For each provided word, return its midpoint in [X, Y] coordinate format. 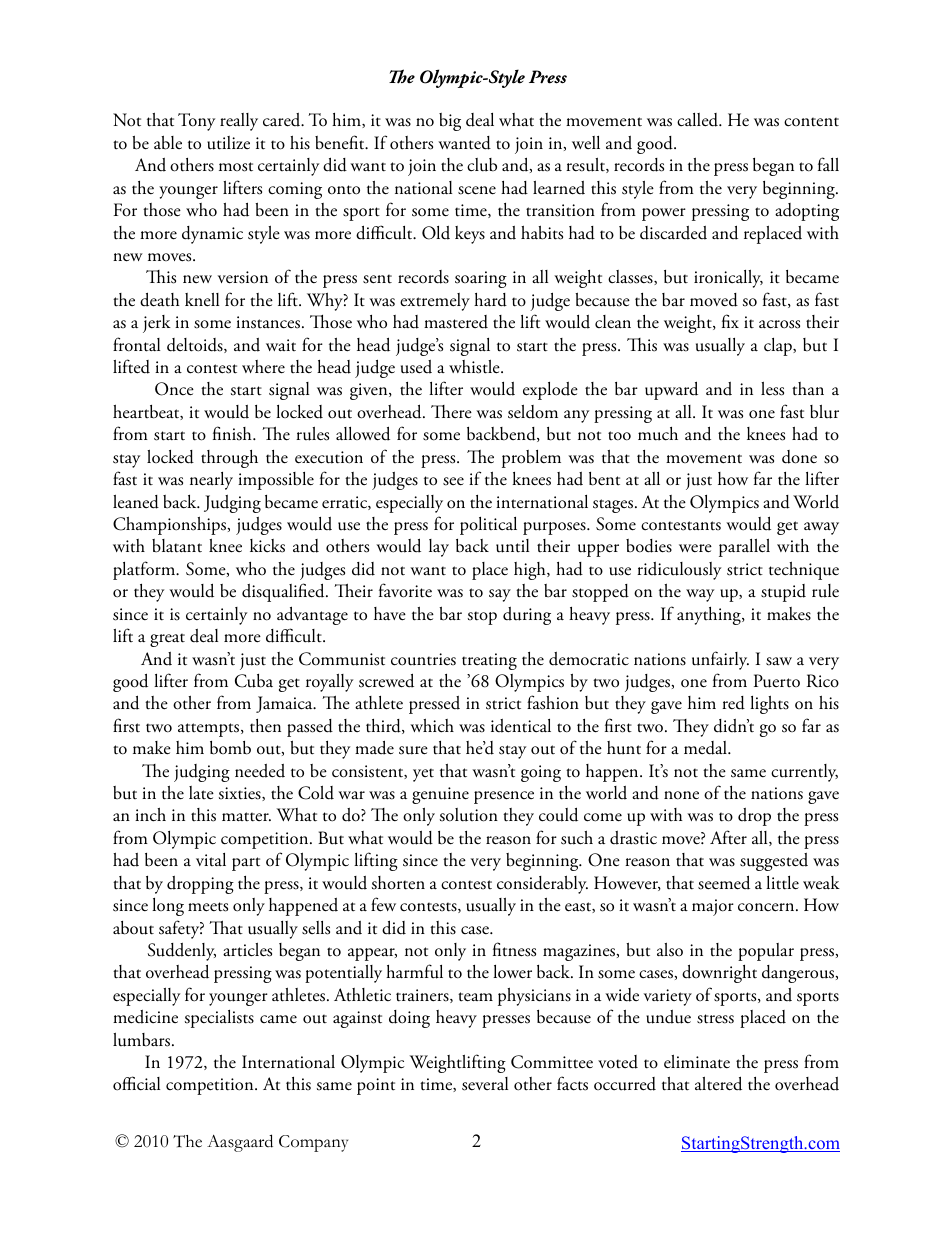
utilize [228, 143]
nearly [211, 481]
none [681, 795]
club [482, 165]
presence [504, 797]
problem [531, 459]
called [699, 120]
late [201, 793]
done [799, 457]
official [136, 1083]
